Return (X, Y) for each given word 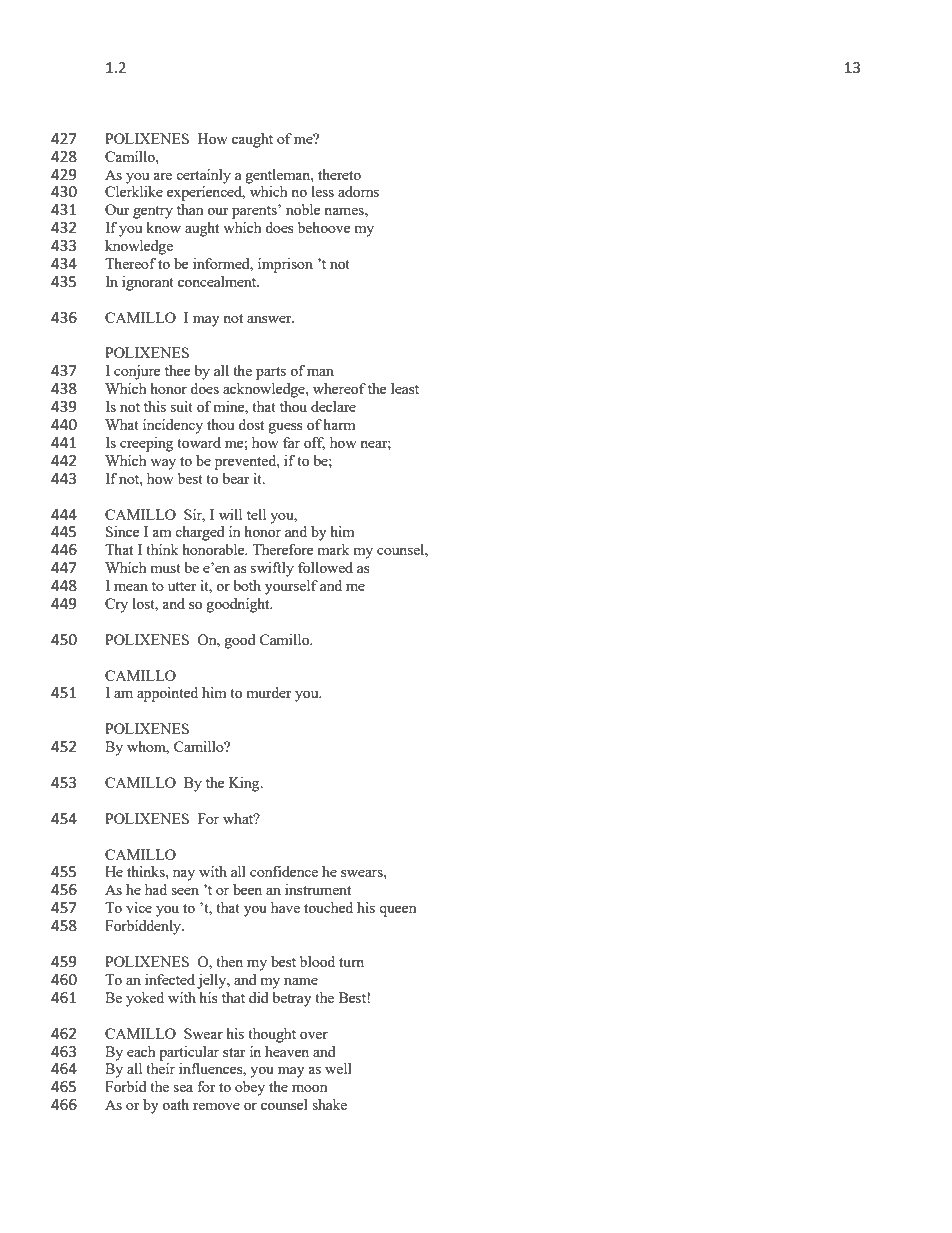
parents (255, 212)
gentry (153, 212)
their (160, 1068)
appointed (167, 694)
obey (250, 1088)
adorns (358, 191)
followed (325, 567)
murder (269, 692)
